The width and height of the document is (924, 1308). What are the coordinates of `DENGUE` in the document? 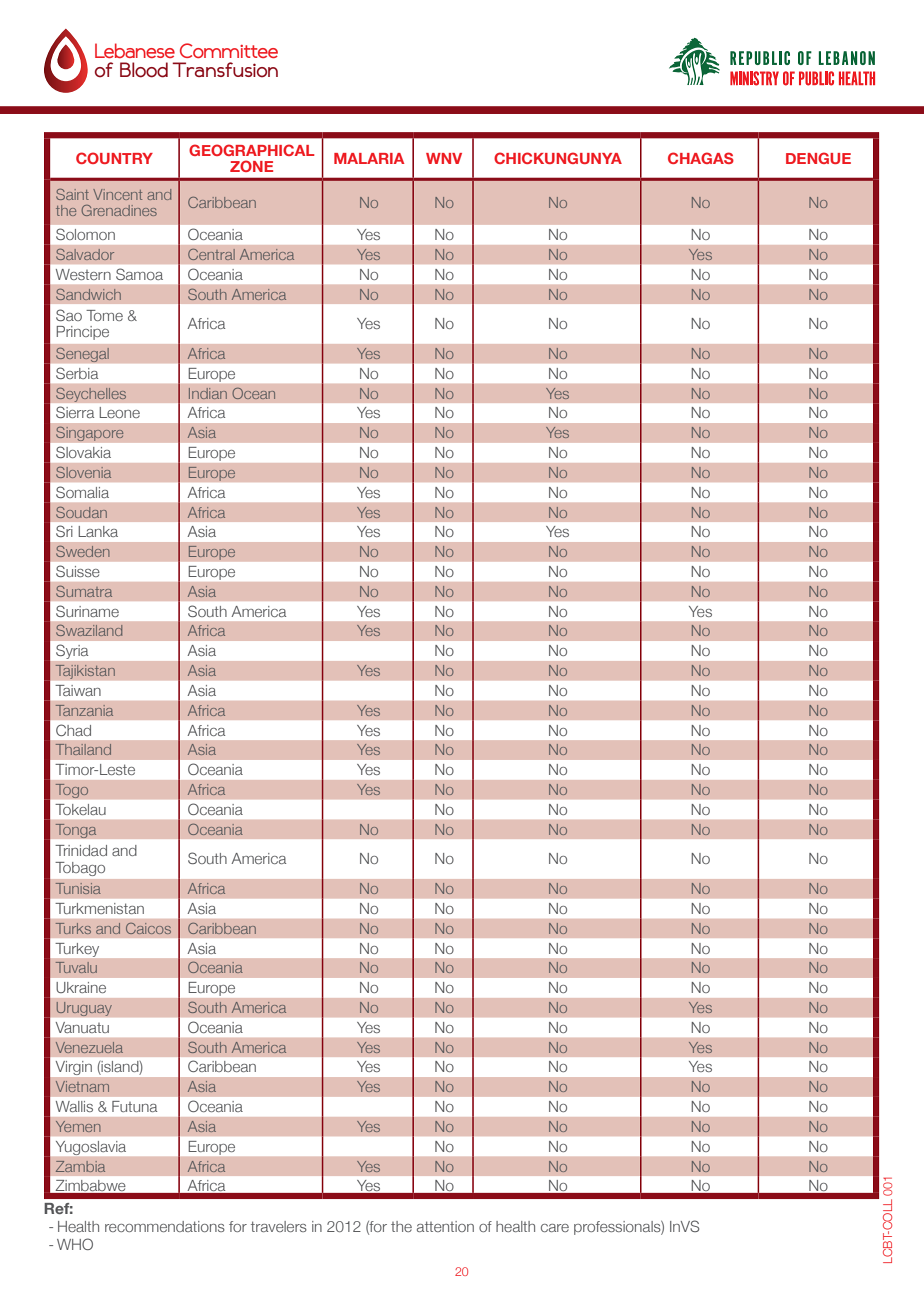 It's located at (818, 158).
